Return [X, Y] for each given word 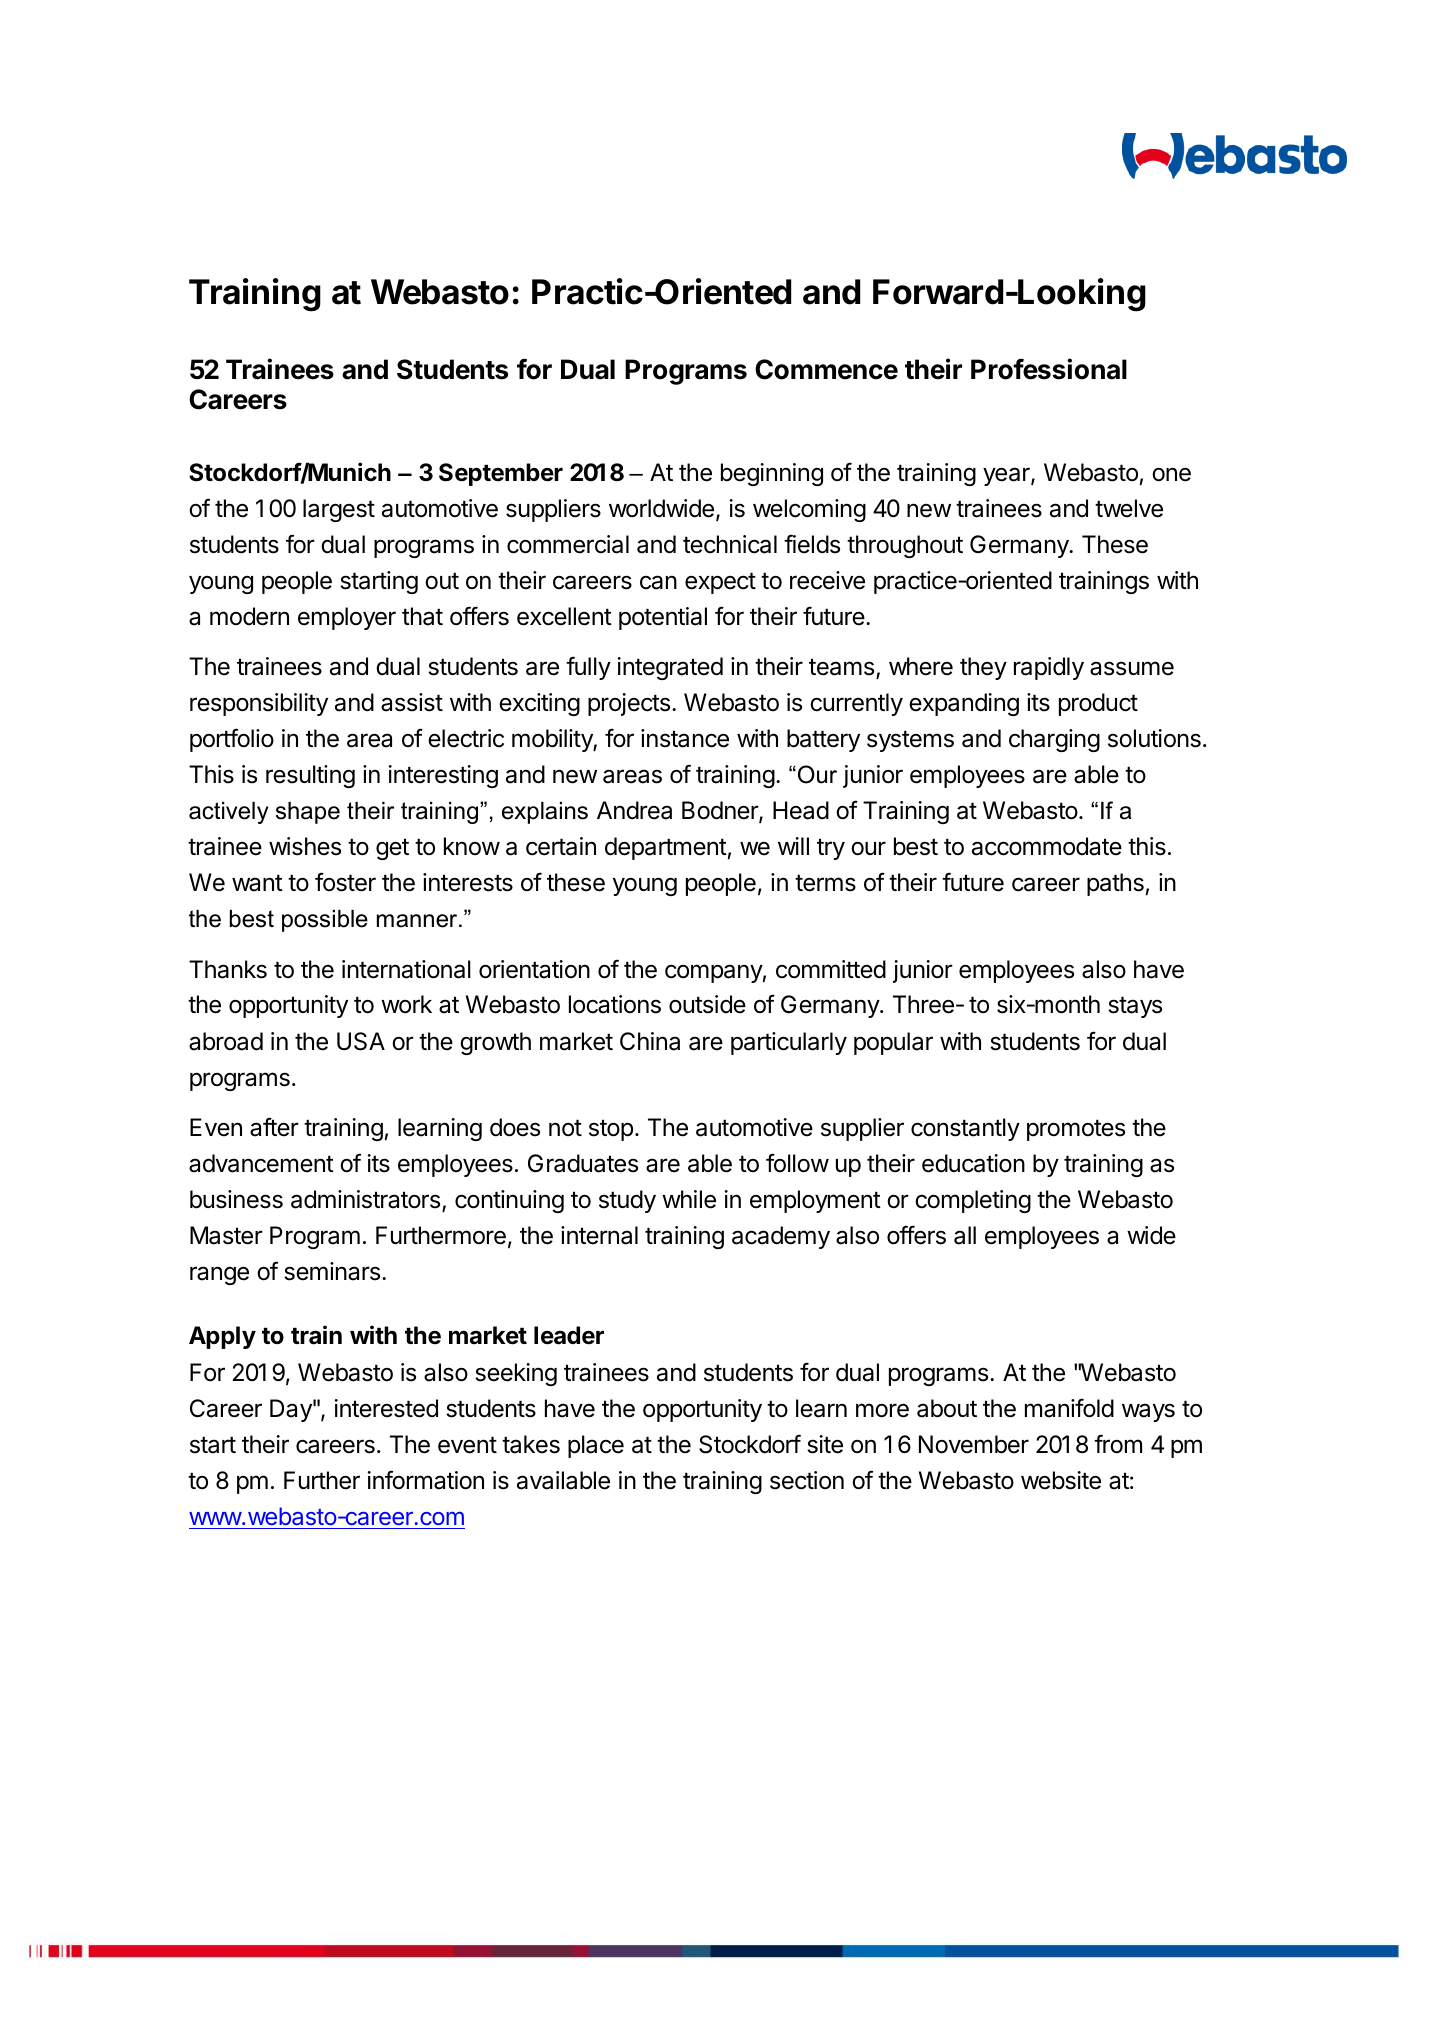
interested [386, 1408]
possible [325, 921]
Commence [826, 369]
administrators [367, 1200]
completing [973, 1201]
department [666, 848]
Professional [1049, 369]
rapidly [1049, 668]
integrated [670, 668]
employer [347, 618]
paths [1115, 884]
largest [339, 510]
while [689, 1199]
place [596, 1446]
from [1118, 1444]
